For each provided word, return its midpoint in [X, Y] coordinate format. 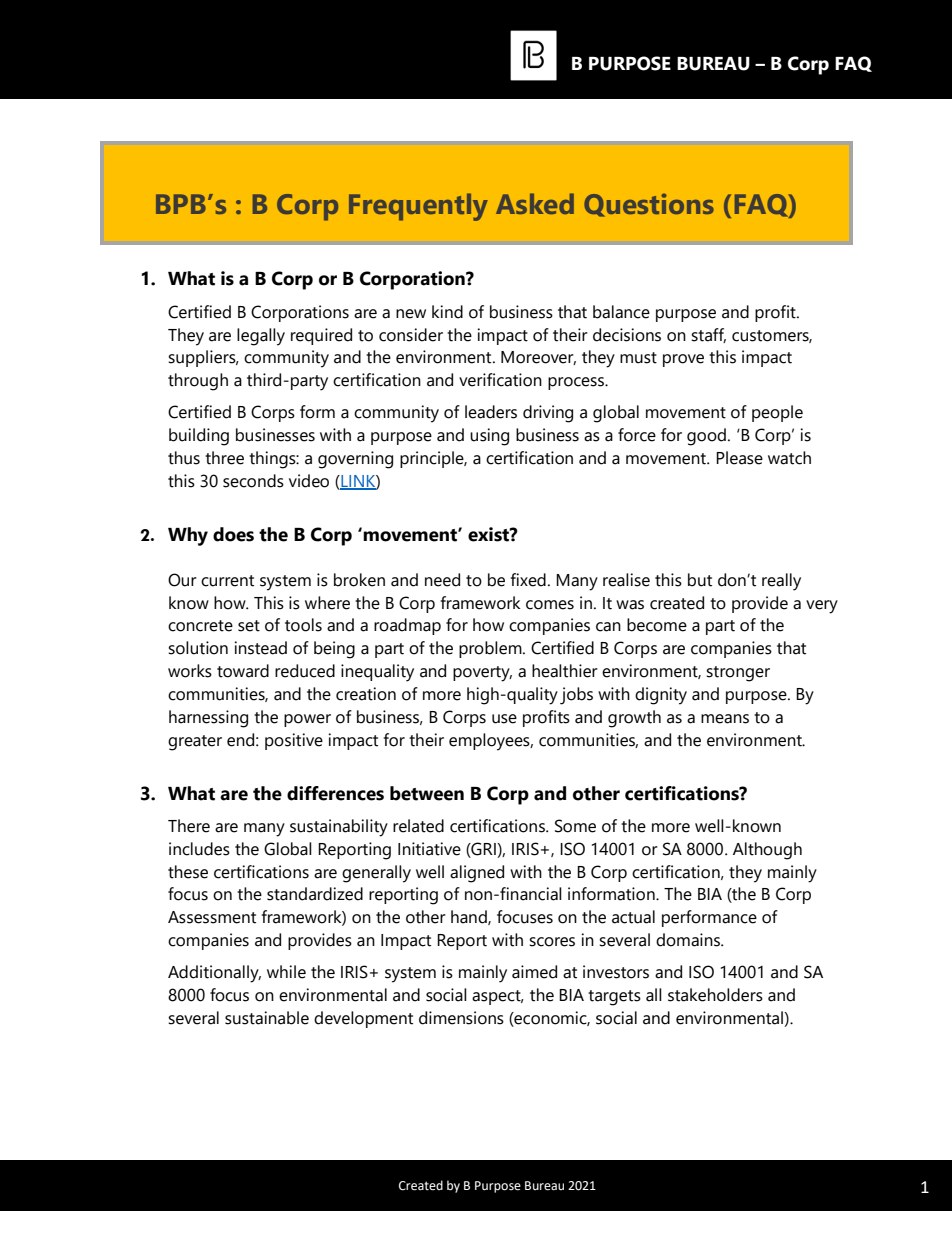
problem [491, 649]
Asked [535, 203]
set [249, 626]
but [700, 580]
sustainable [267, 1018]
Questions [649, 205]
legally [261, 337]
